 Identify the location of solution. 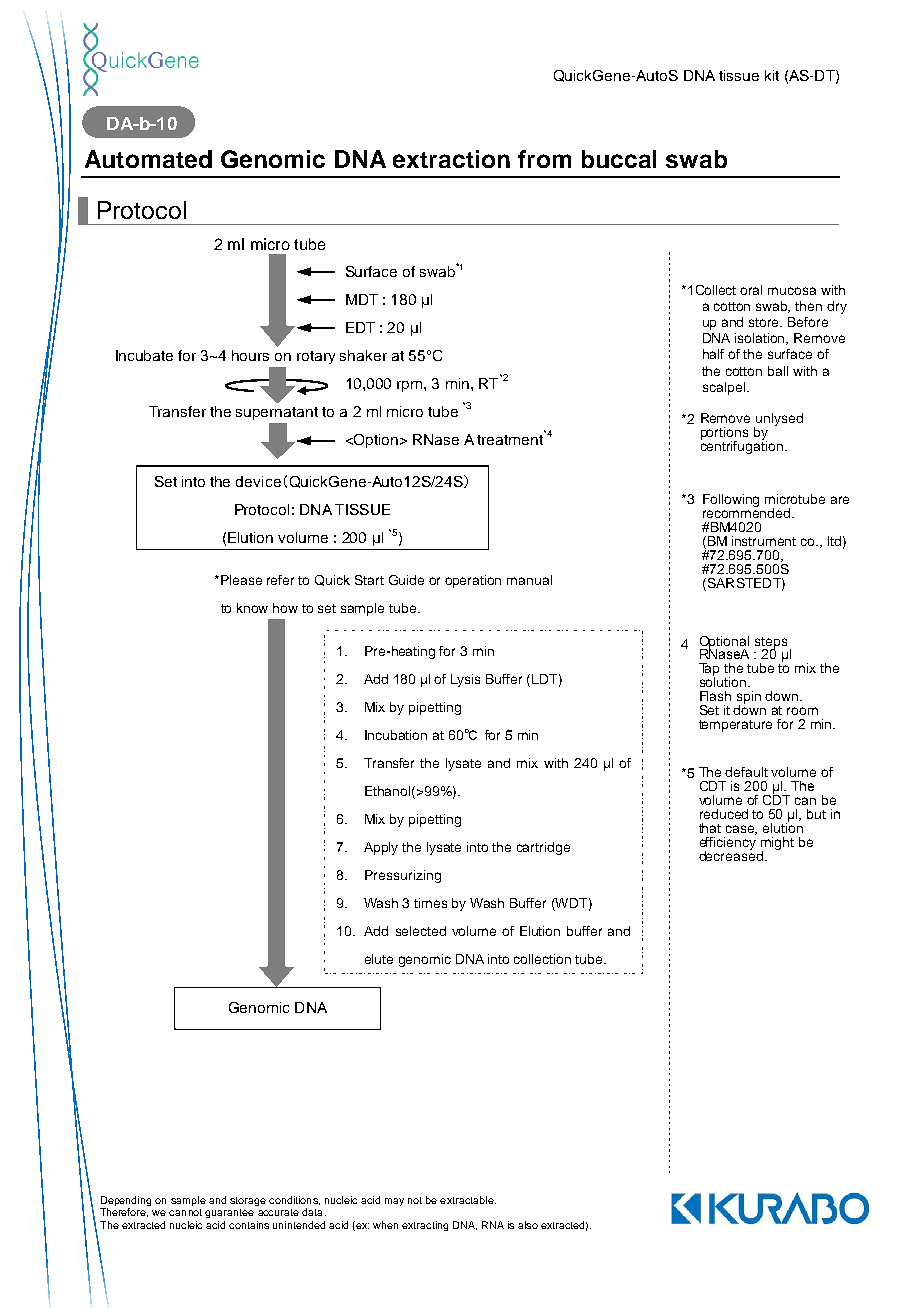
(723, 681).
